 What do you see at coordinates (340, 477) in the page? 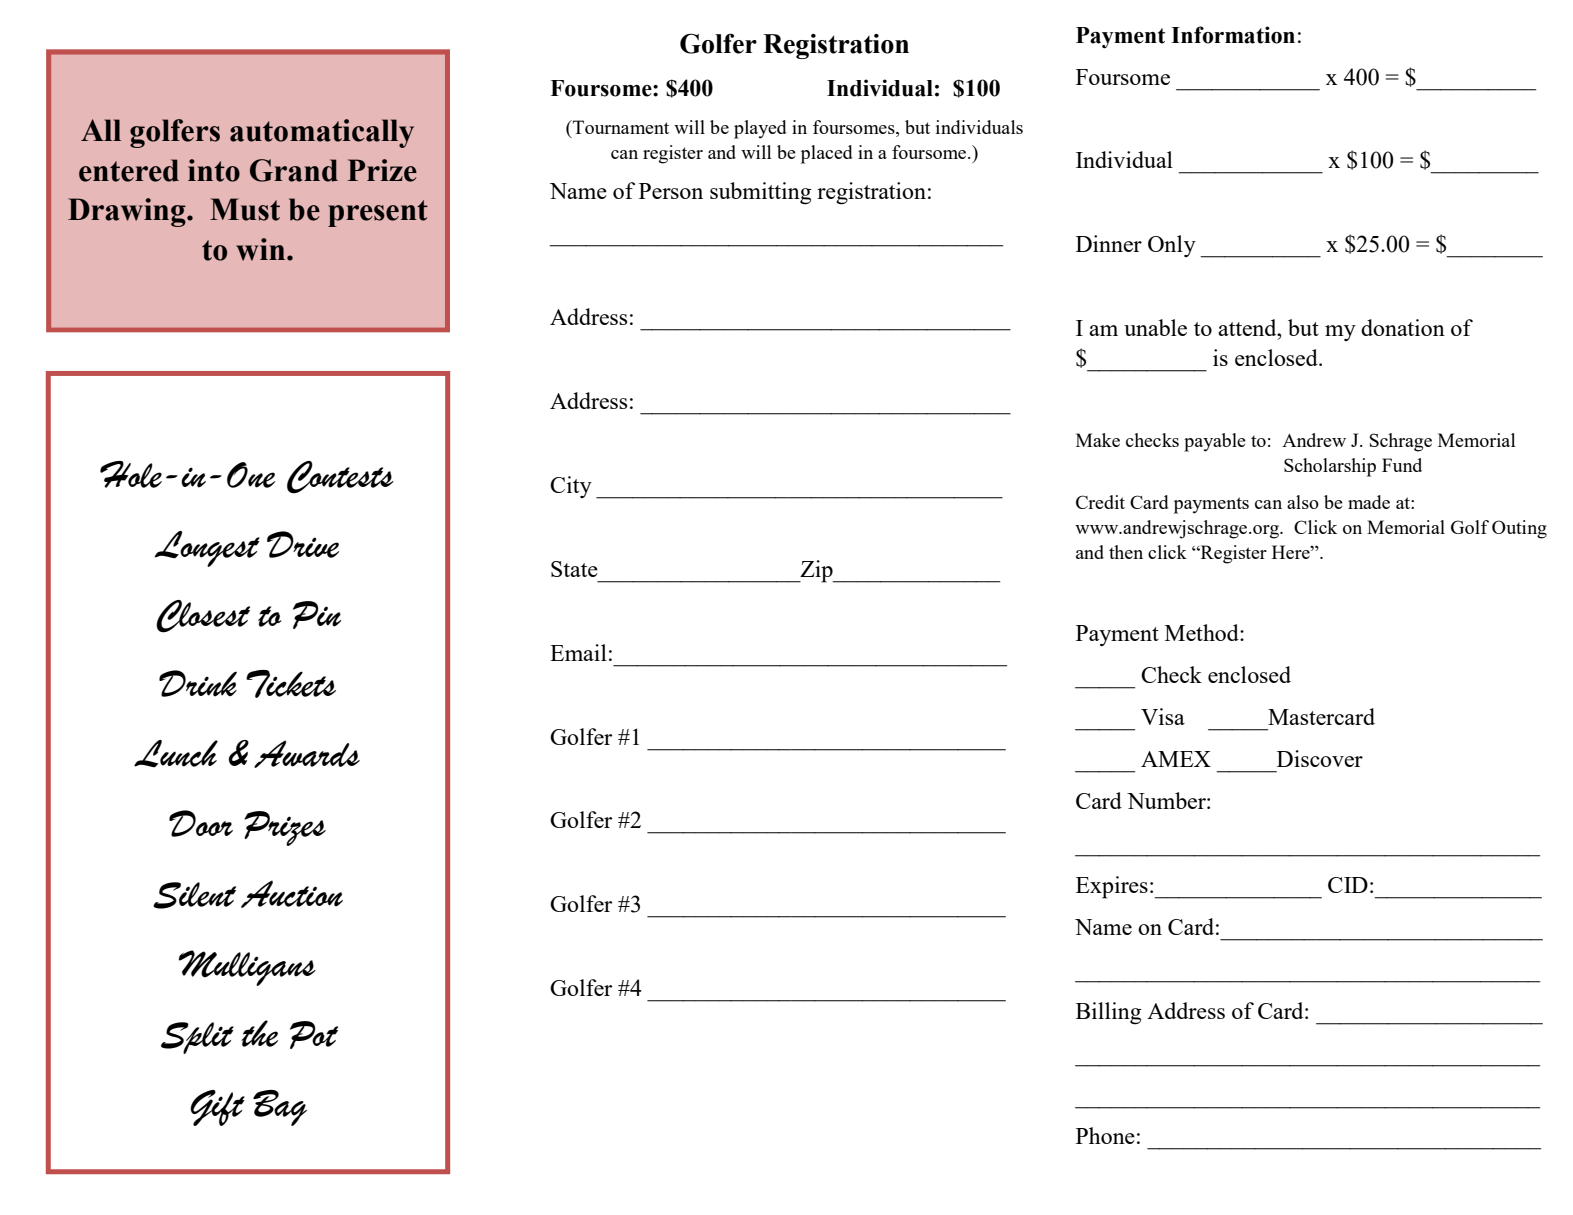
I see `Contests` at bounding box center [340, 477].
